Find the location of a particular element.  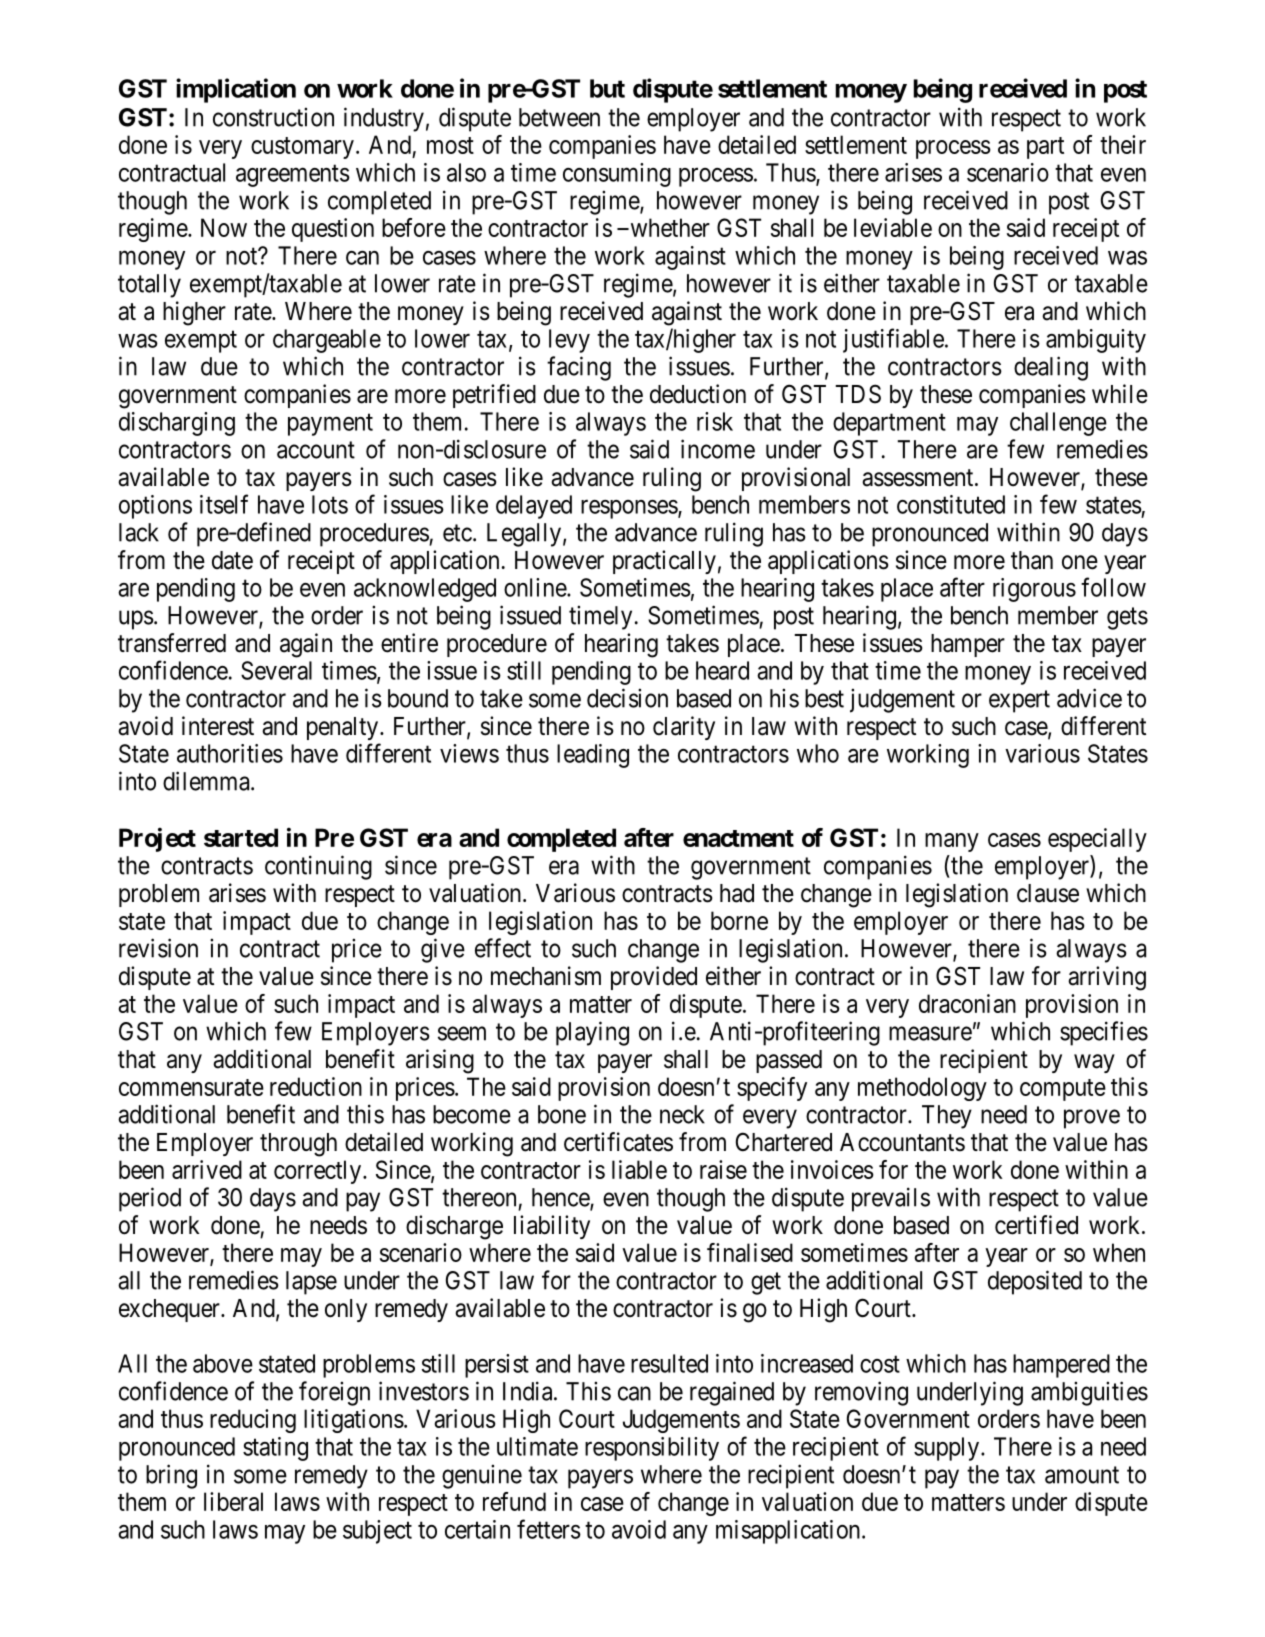

consuming is located at coordinates (617, 175).
